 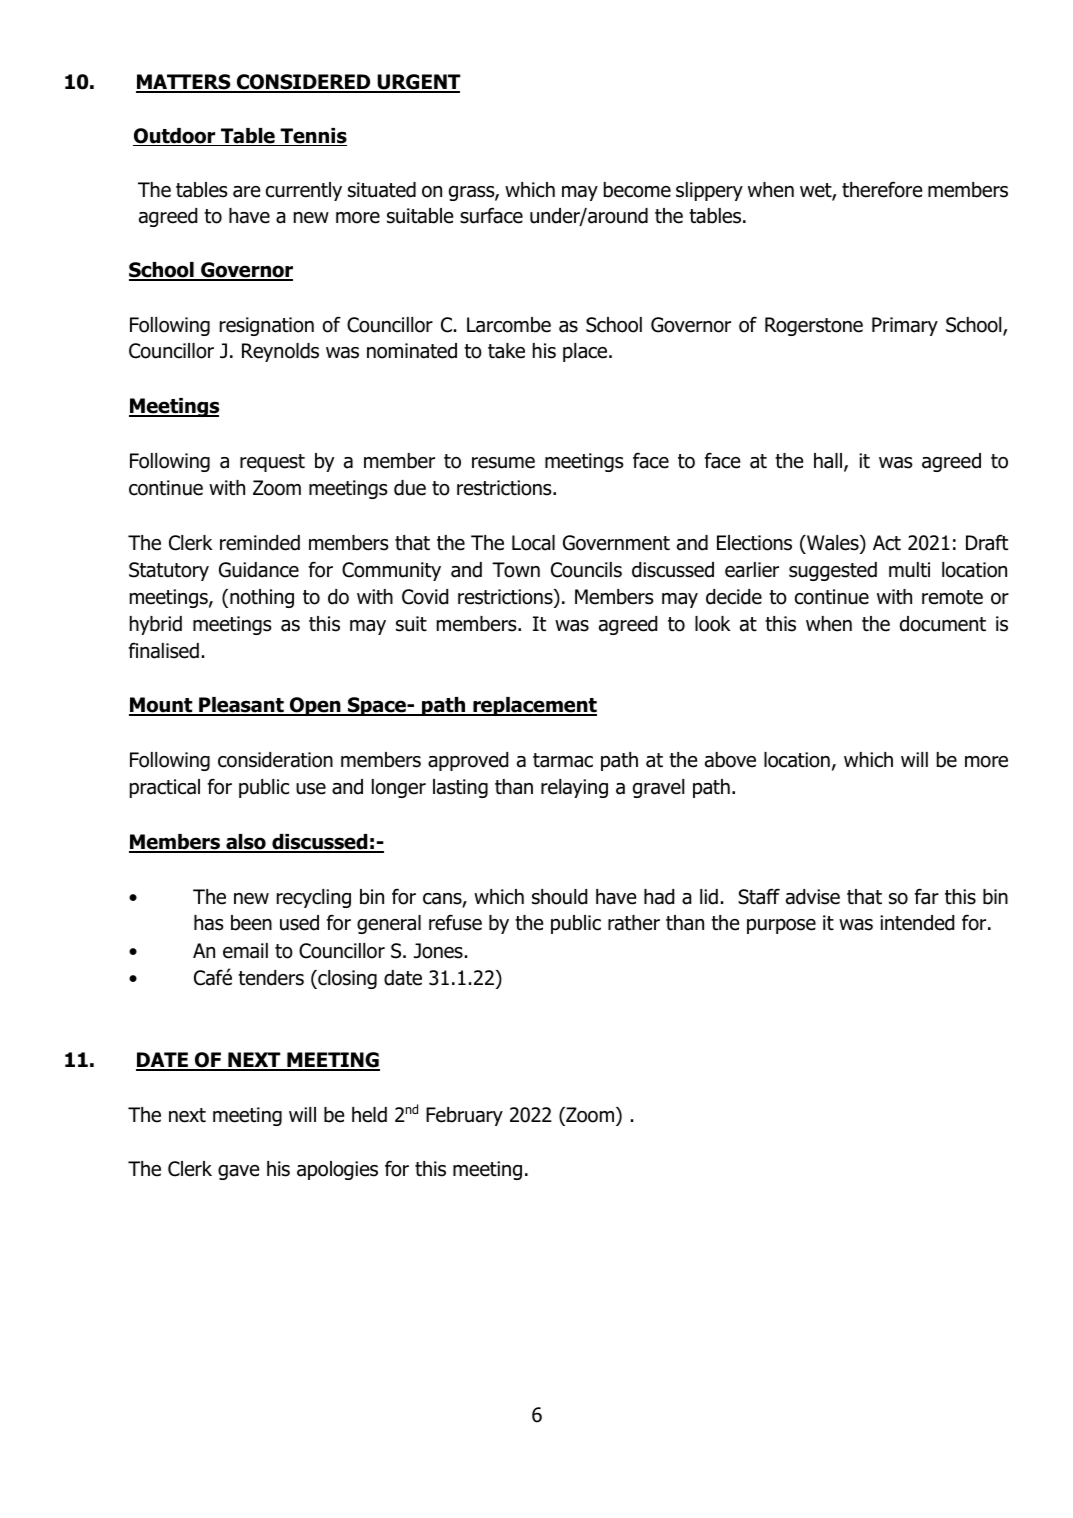 I want to click on gave, so click(x=238, y=1172).
